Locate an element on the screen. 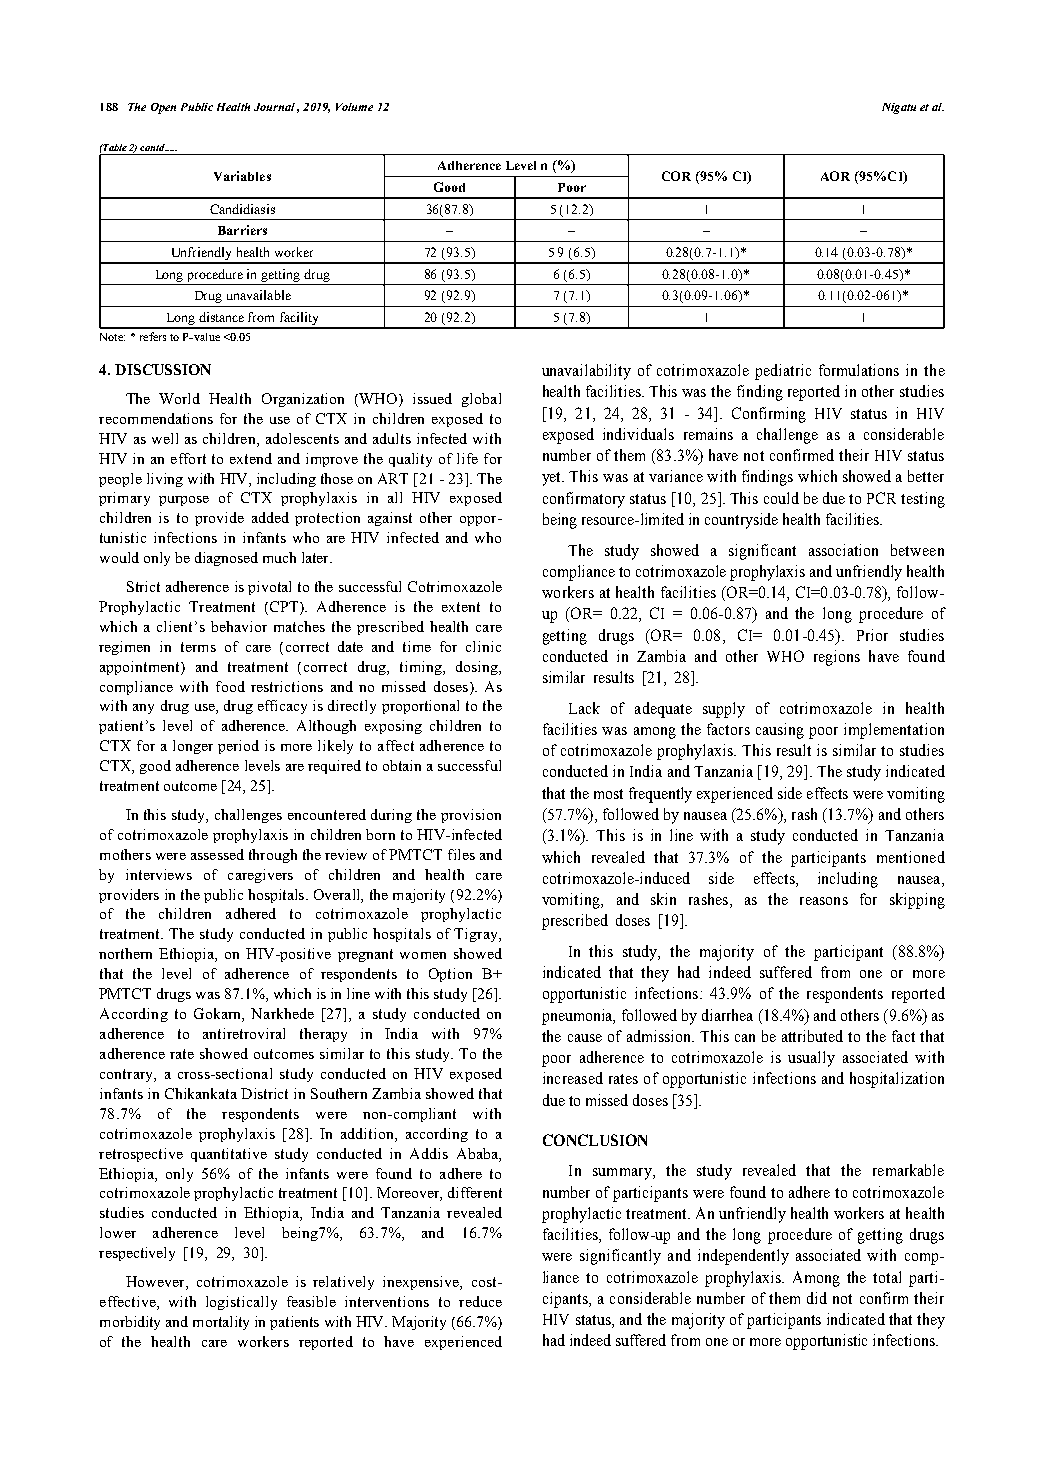  increased is located at coordinates (573, 1078).
